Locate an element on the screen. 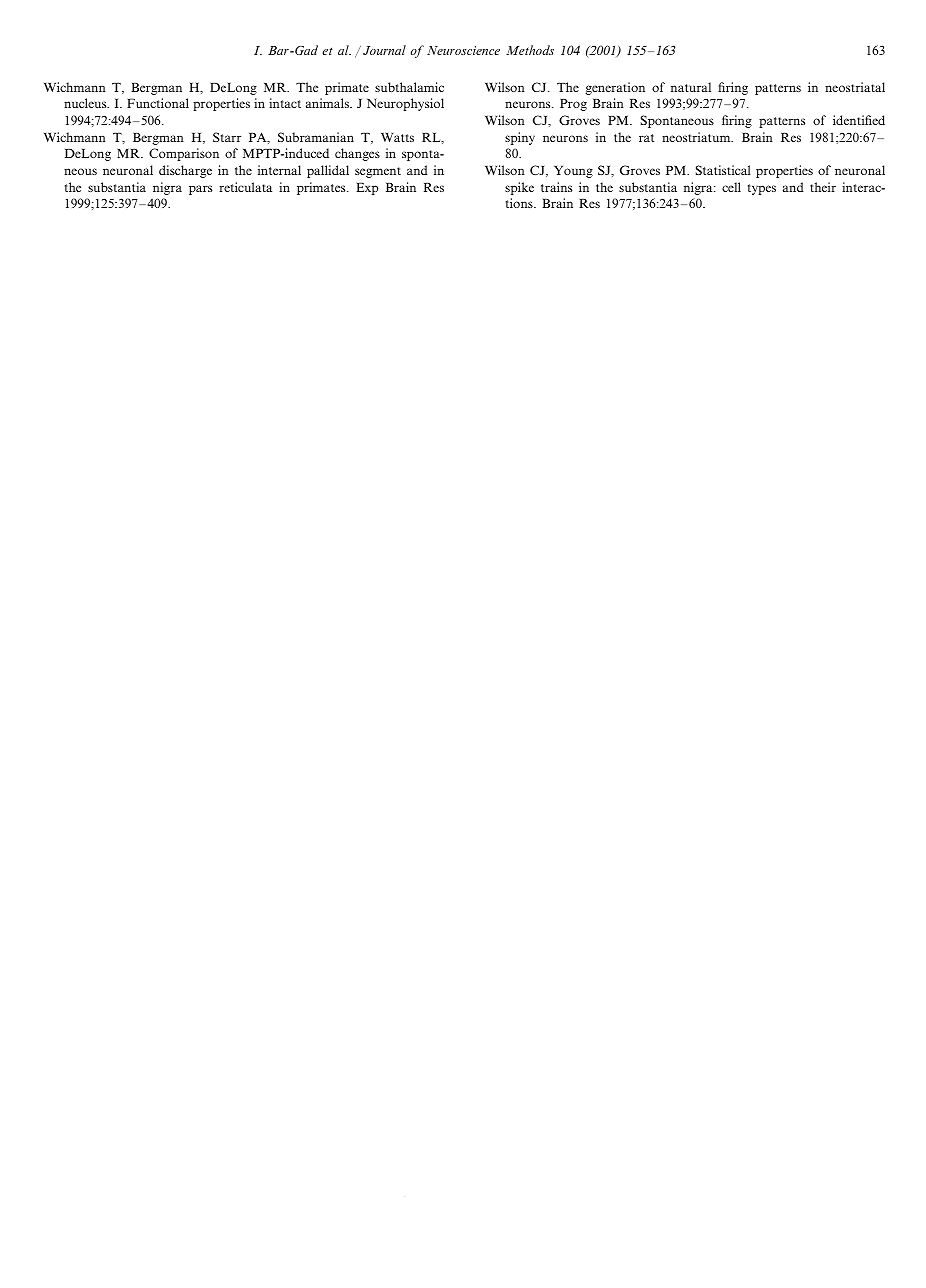 This screenshot has width=926, height=1288. Neuroscience is located at coordinates (463, 50).
